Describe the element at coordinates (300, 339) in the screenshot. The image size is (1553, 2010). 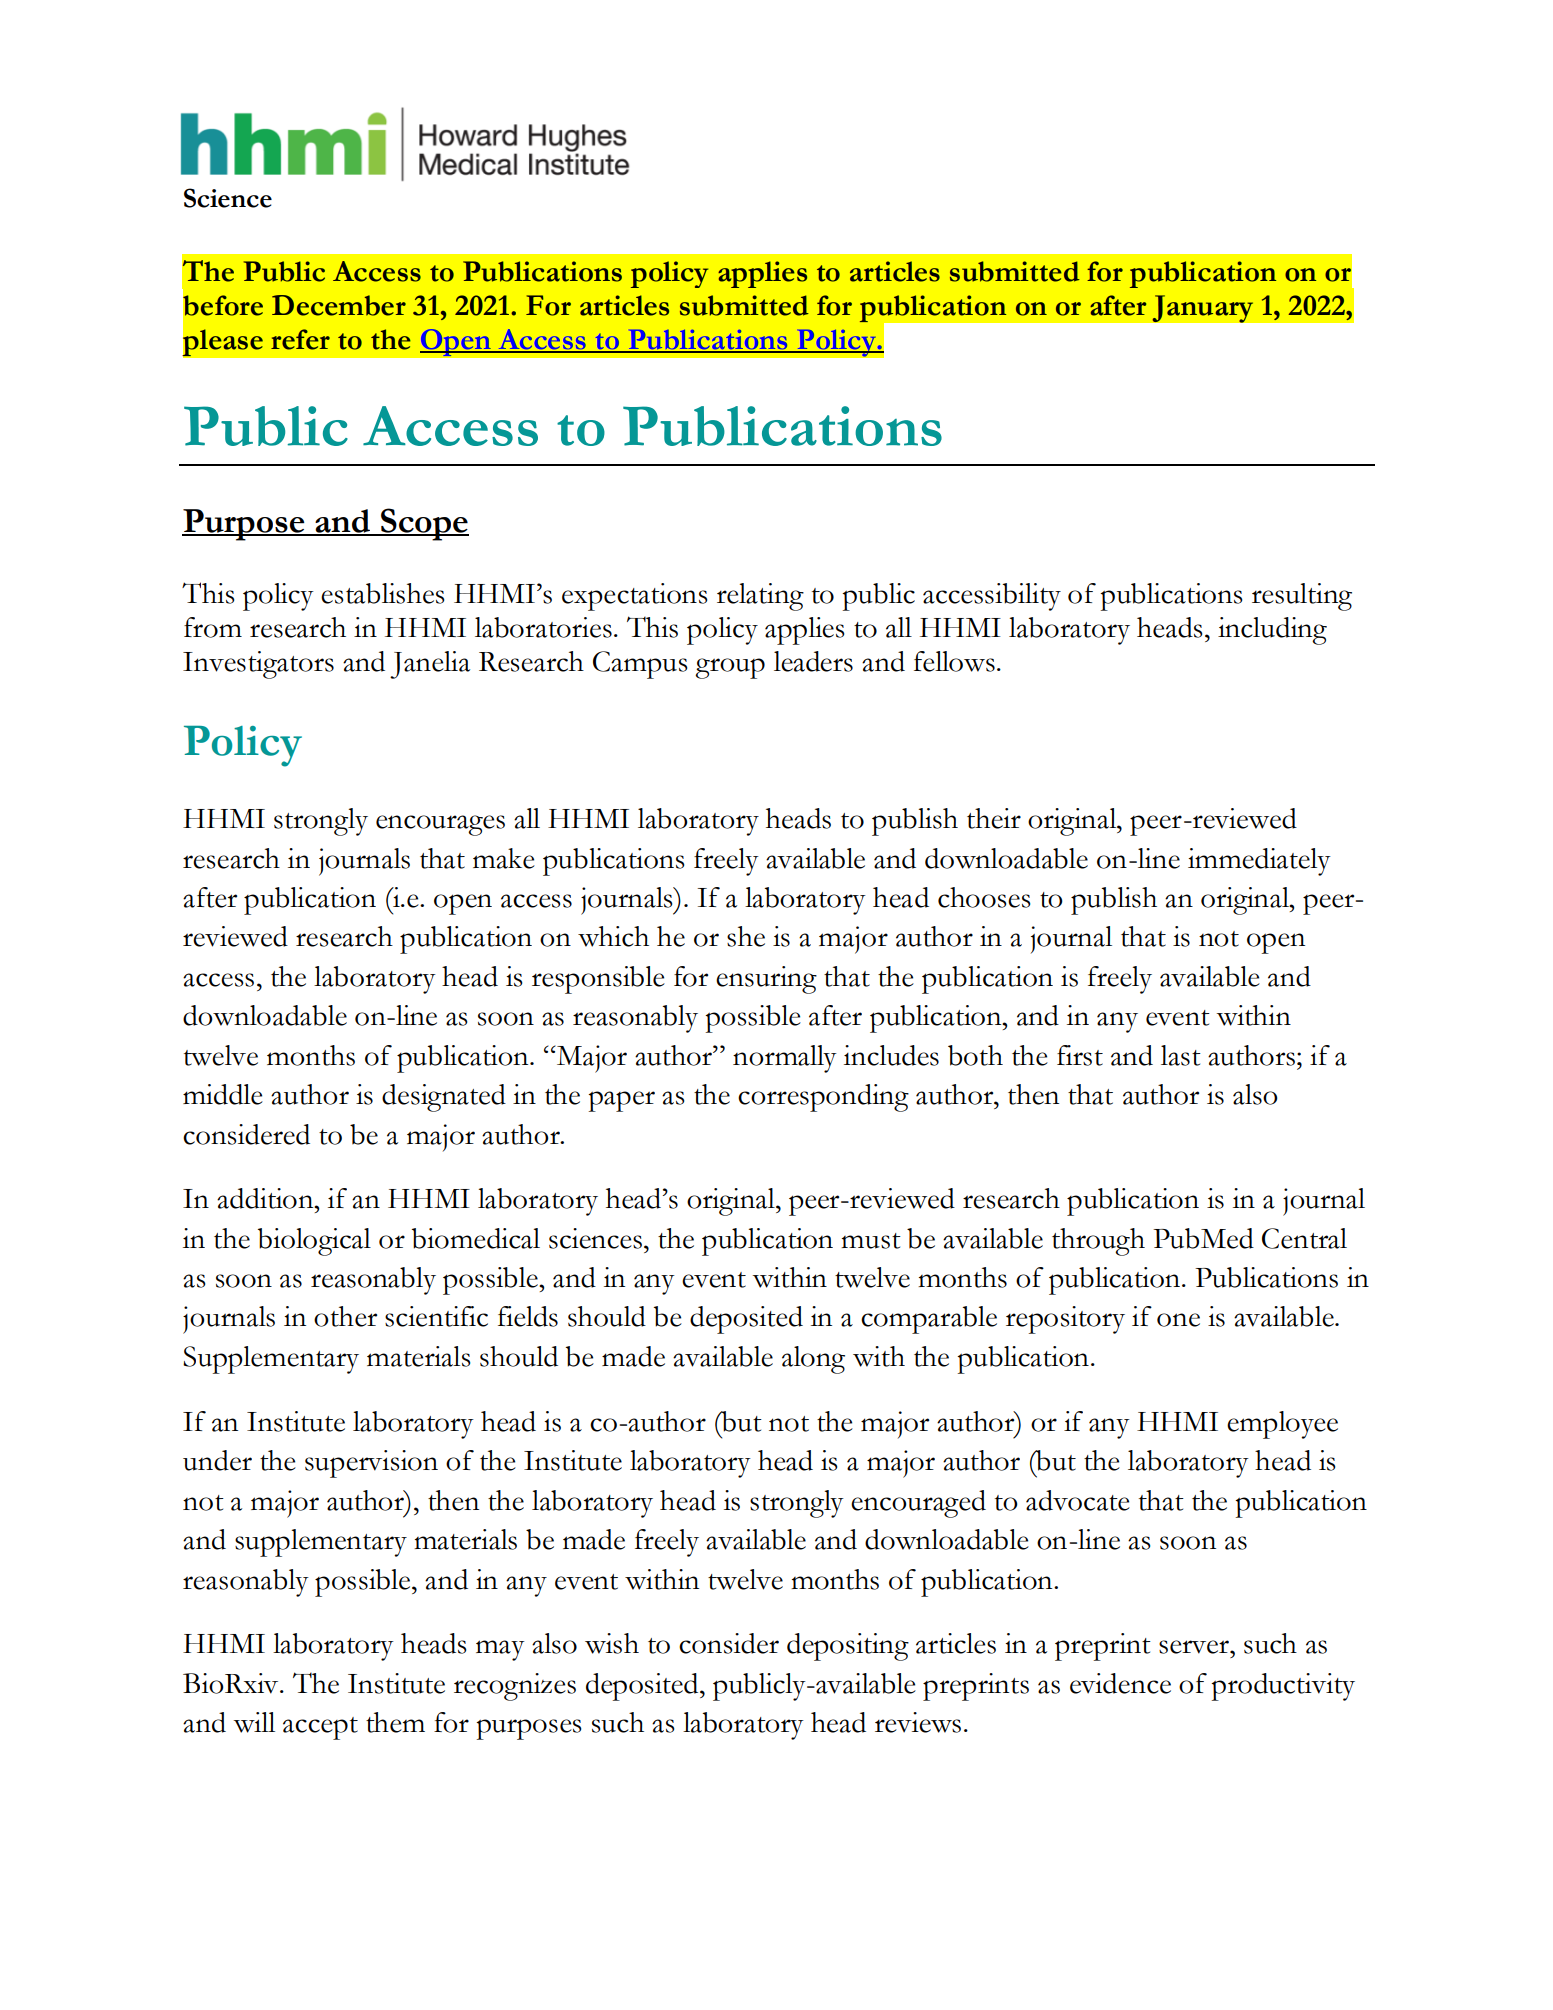
I see `refer` at that location.
